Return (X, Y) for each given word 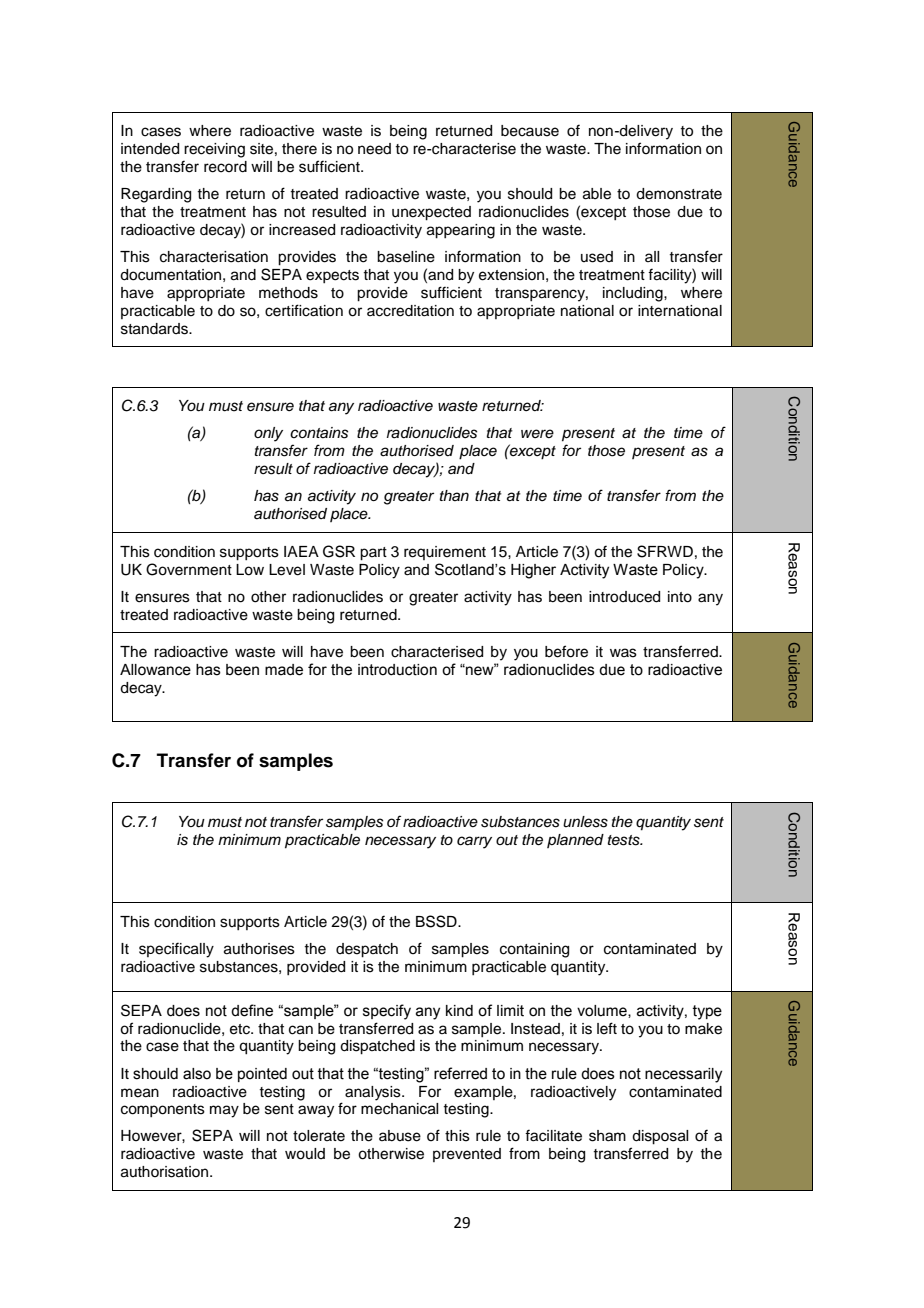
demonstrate (679, 194)
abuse (400, 1136)
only (268, 434)
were (537, 433)
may (224, 1111)
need (374, 149)
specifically (176, 950)
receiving (214, 150)
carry (474, 842)
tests (625, 840)
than (454, 495)
